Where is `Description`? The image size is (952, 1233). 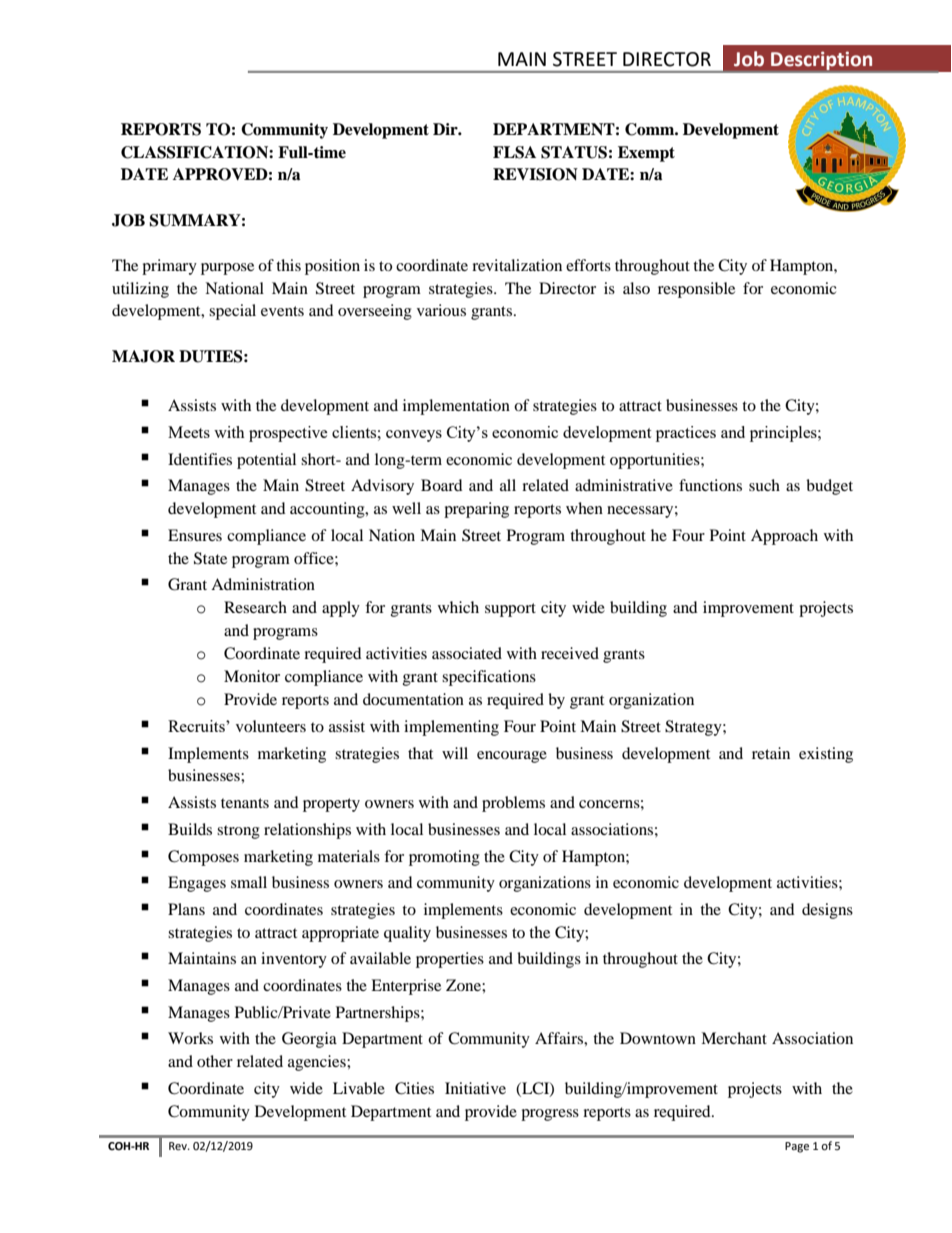
Description is located at coordinates (821, 61).
